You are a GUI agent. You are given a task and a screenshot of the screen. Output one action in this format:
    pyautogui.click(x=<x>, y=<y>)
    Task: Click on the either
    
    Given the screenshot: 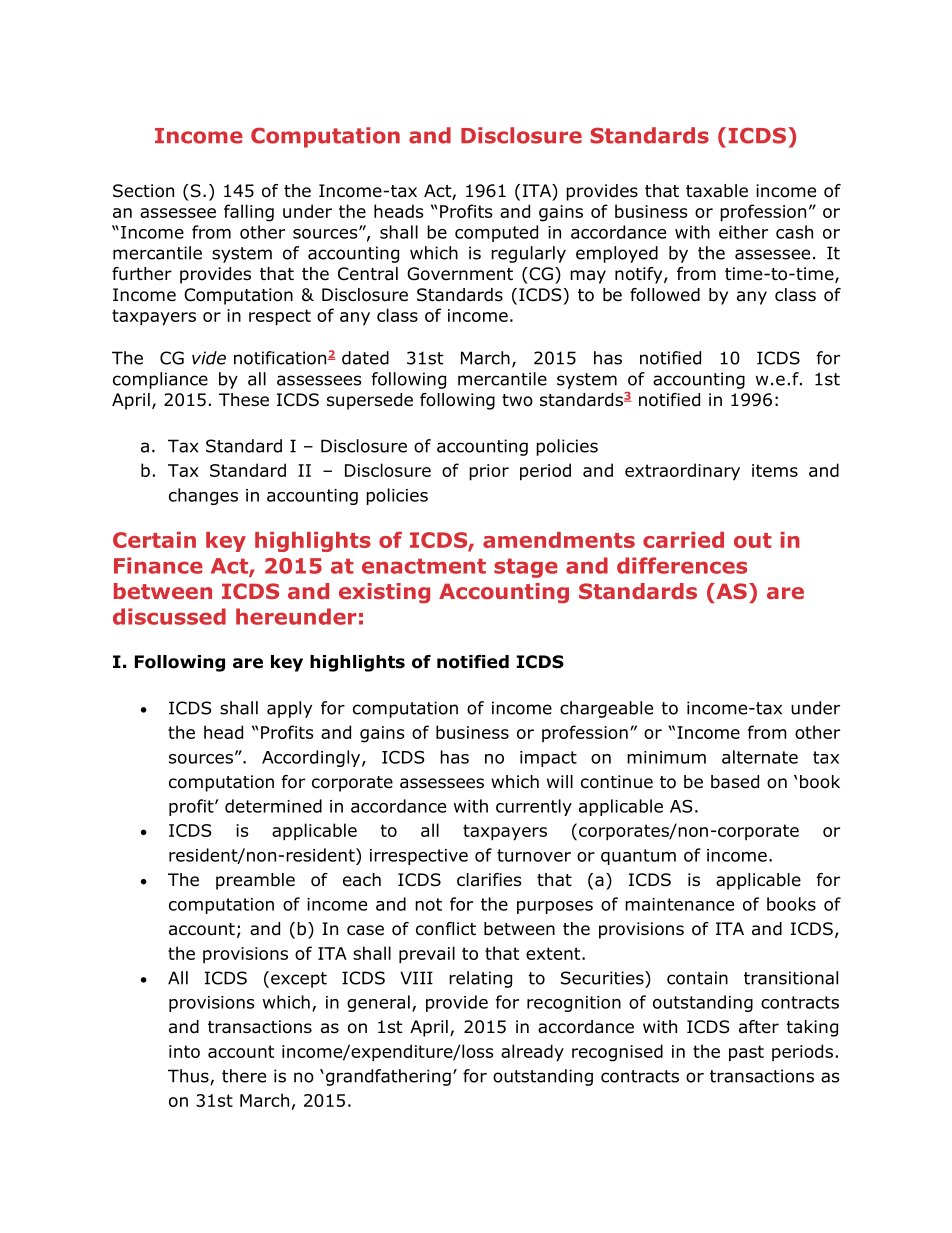 What is the action you would take?
    pyautogui.click(x=743, y=232)
